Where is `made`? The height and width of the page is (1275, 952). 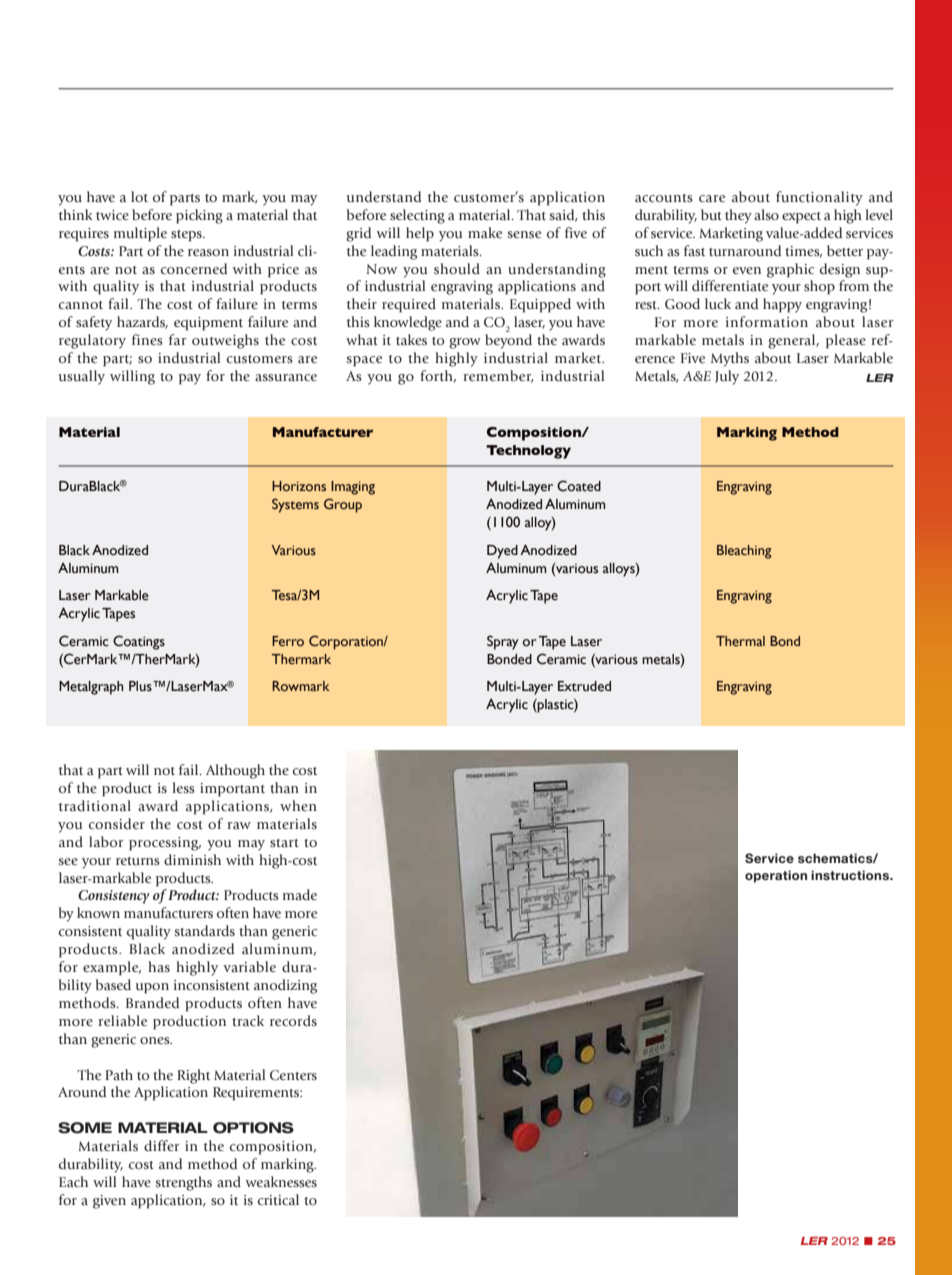 made is located at coordinates (300, 894).
